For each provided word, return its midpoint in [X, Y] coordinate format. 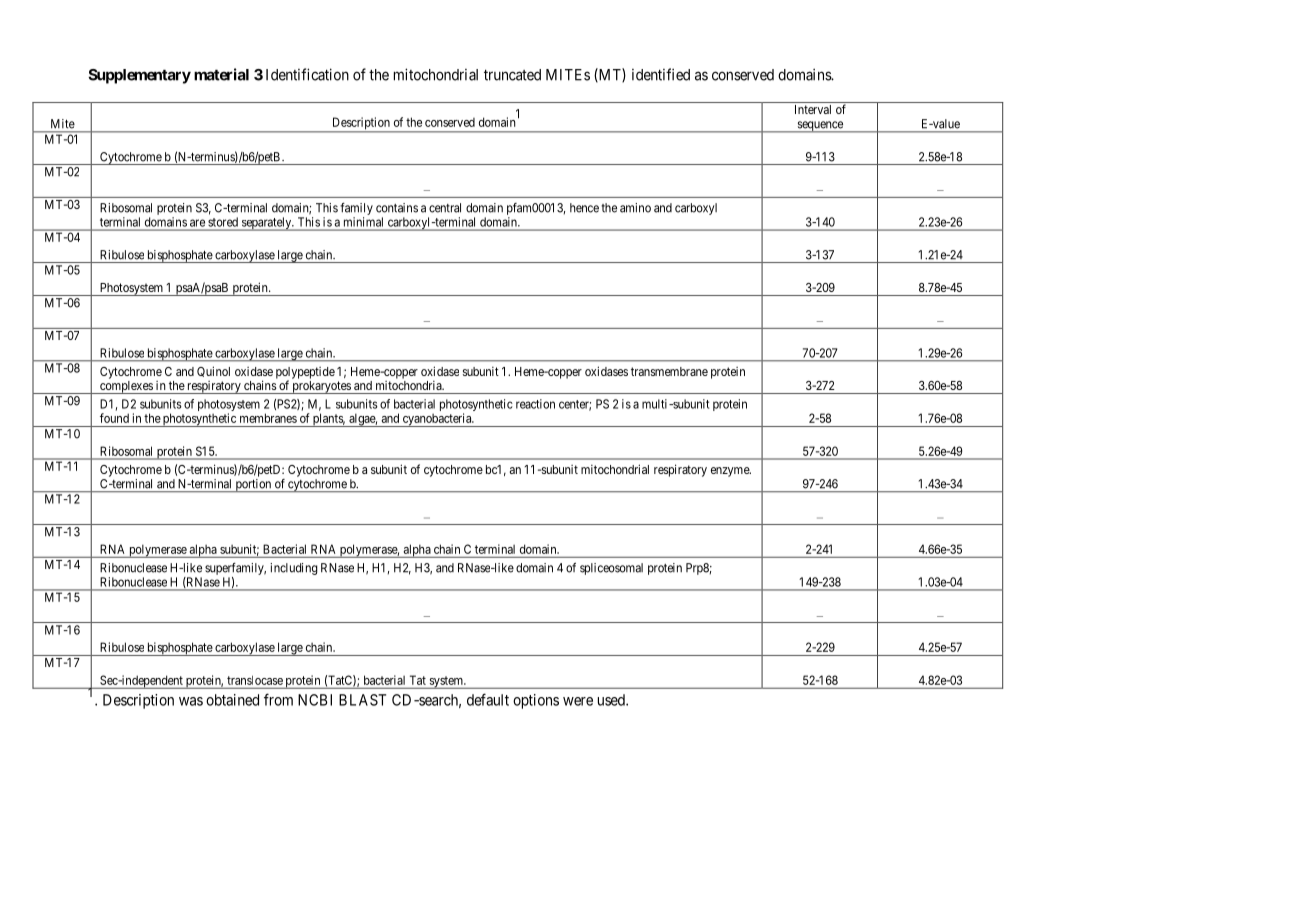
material [221, 74]
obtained [232, 700]
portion [253, 485]
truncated [512, 75]
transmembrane [669, 371]
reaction [535, 404]
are [197, 223]
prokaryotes [322, 387]
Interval [813, 109]
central [445, 208]
